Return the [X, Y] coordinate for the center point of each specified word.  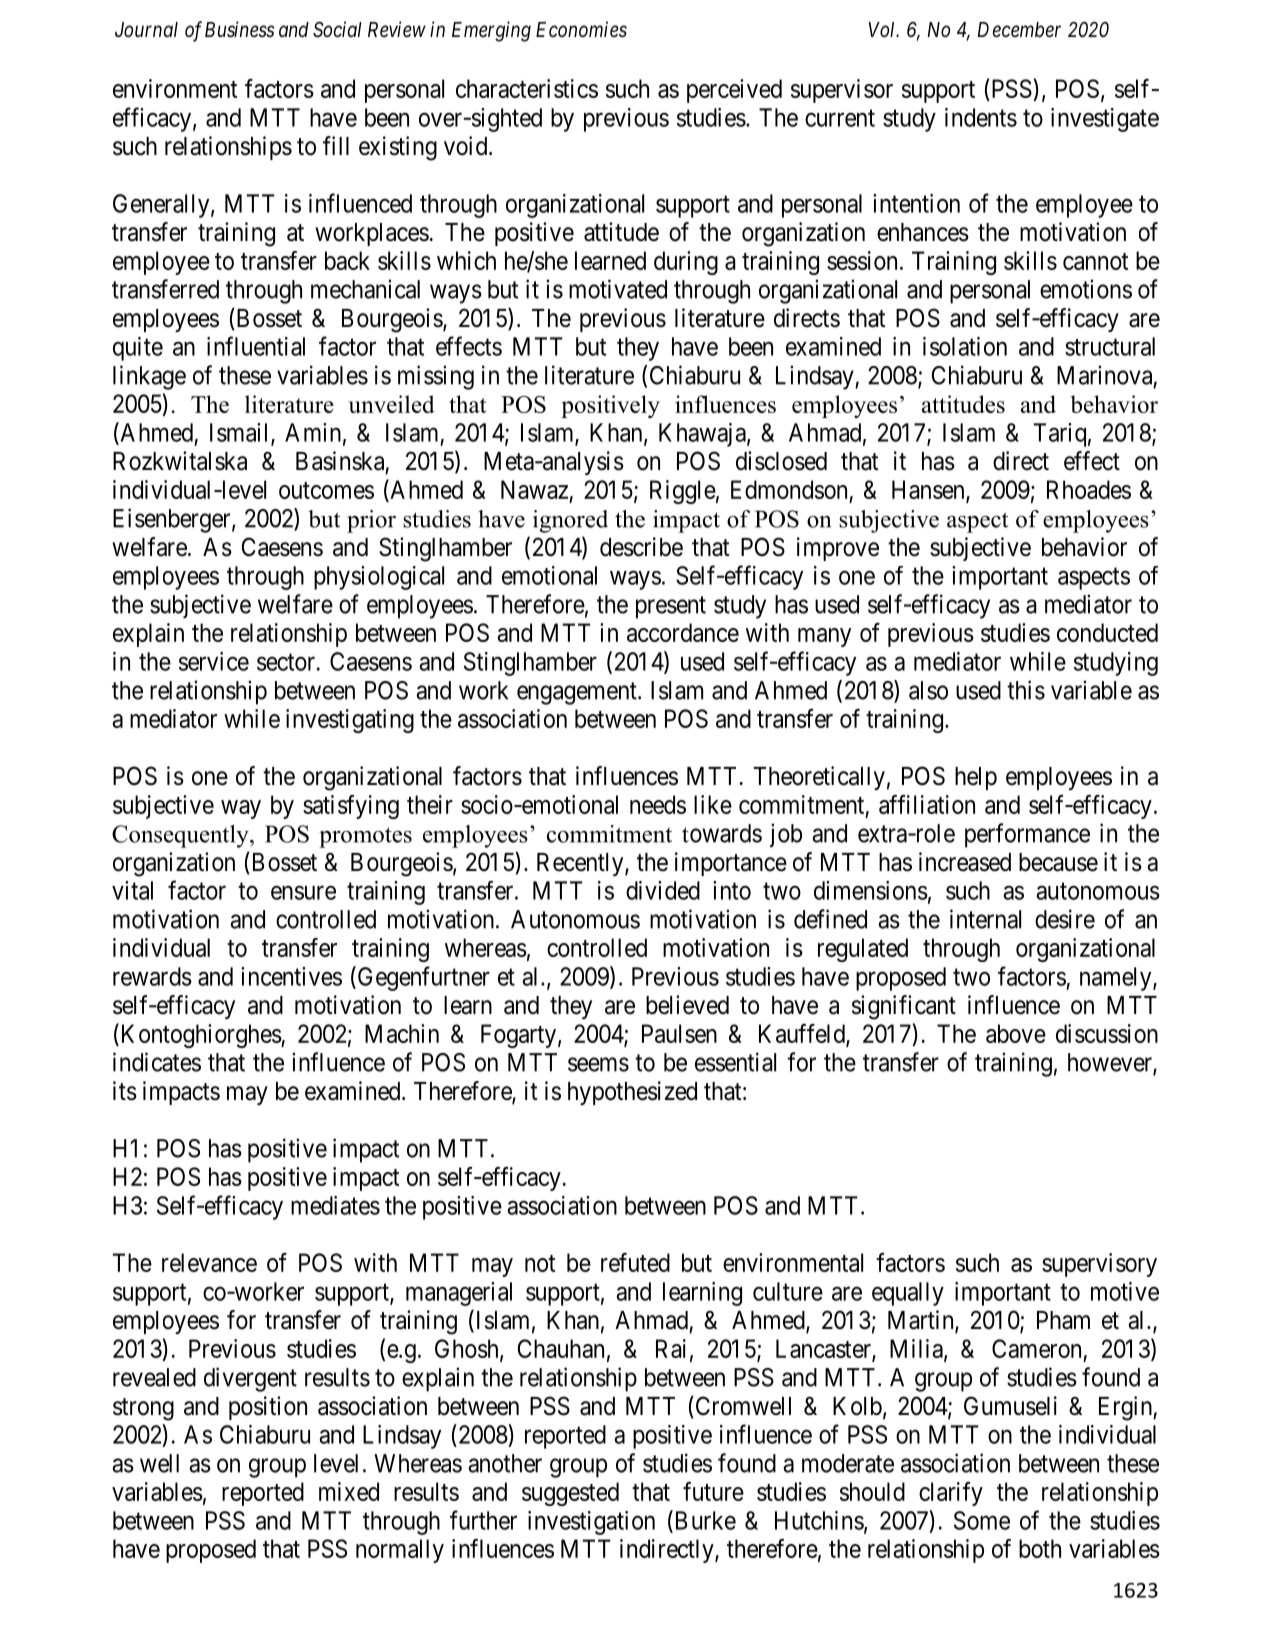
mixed [349, 1491]
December [1019, 30]
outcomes [326, 490]
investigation [591, 1523]
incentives [291, 976]
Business [239, 29]
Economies [581, 29]
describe [641, 547]
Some [982, 1520]
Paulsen [679, 1033]
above [1016, 1033]
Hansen [929, 490]
